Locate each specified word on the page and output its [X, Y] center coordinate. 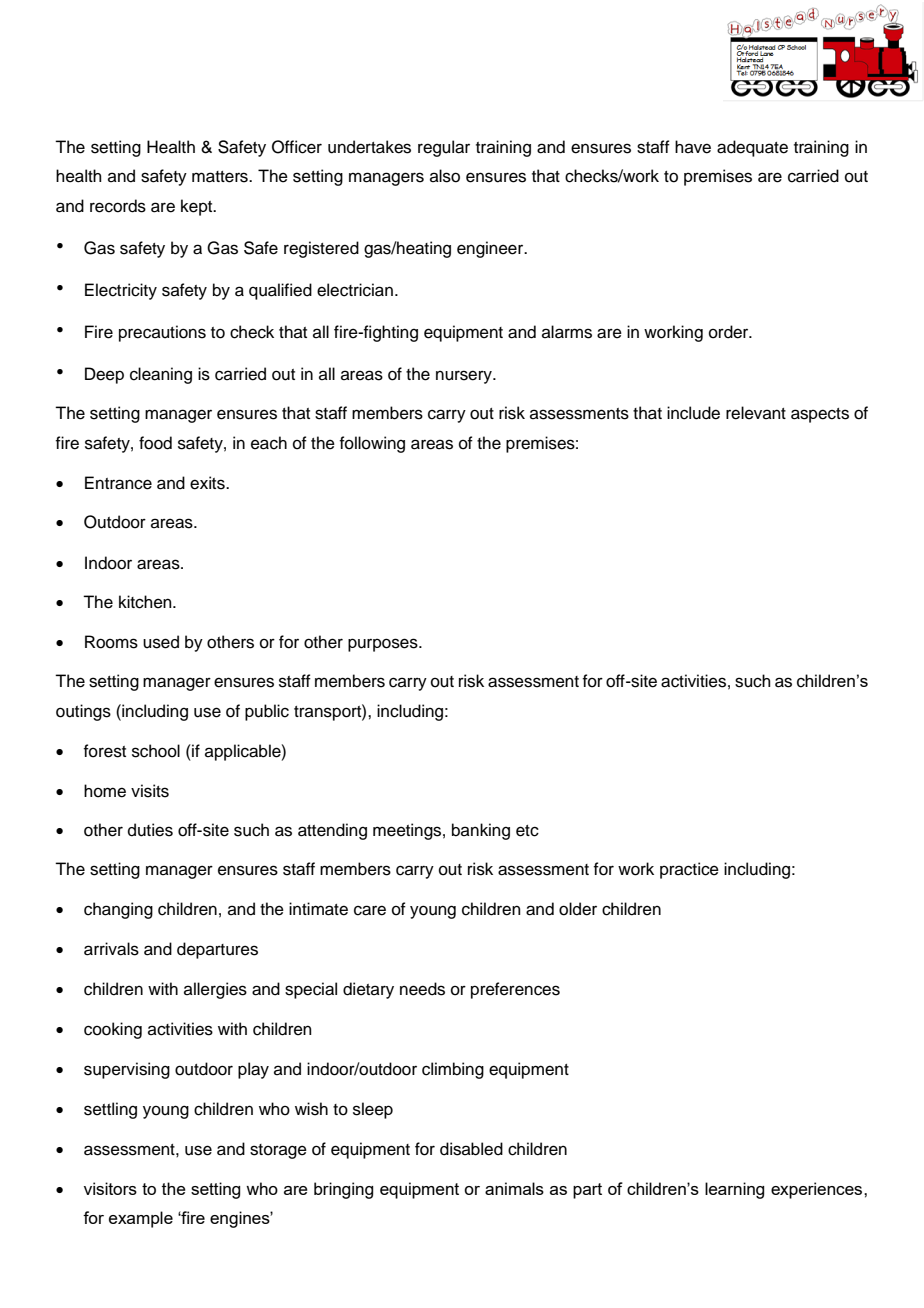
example [141, 1219]
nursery [465, 377]
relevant [756, 413]
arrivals [111, 949]
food [155, 443]
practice [689, 870]
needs [422, 989]
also [445, 176]
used [161, 642]
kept [198, 207]
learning [734, 1190]
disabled [471, 1149]
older [578, 909]
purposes [384, 645]
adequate [752, 148]
